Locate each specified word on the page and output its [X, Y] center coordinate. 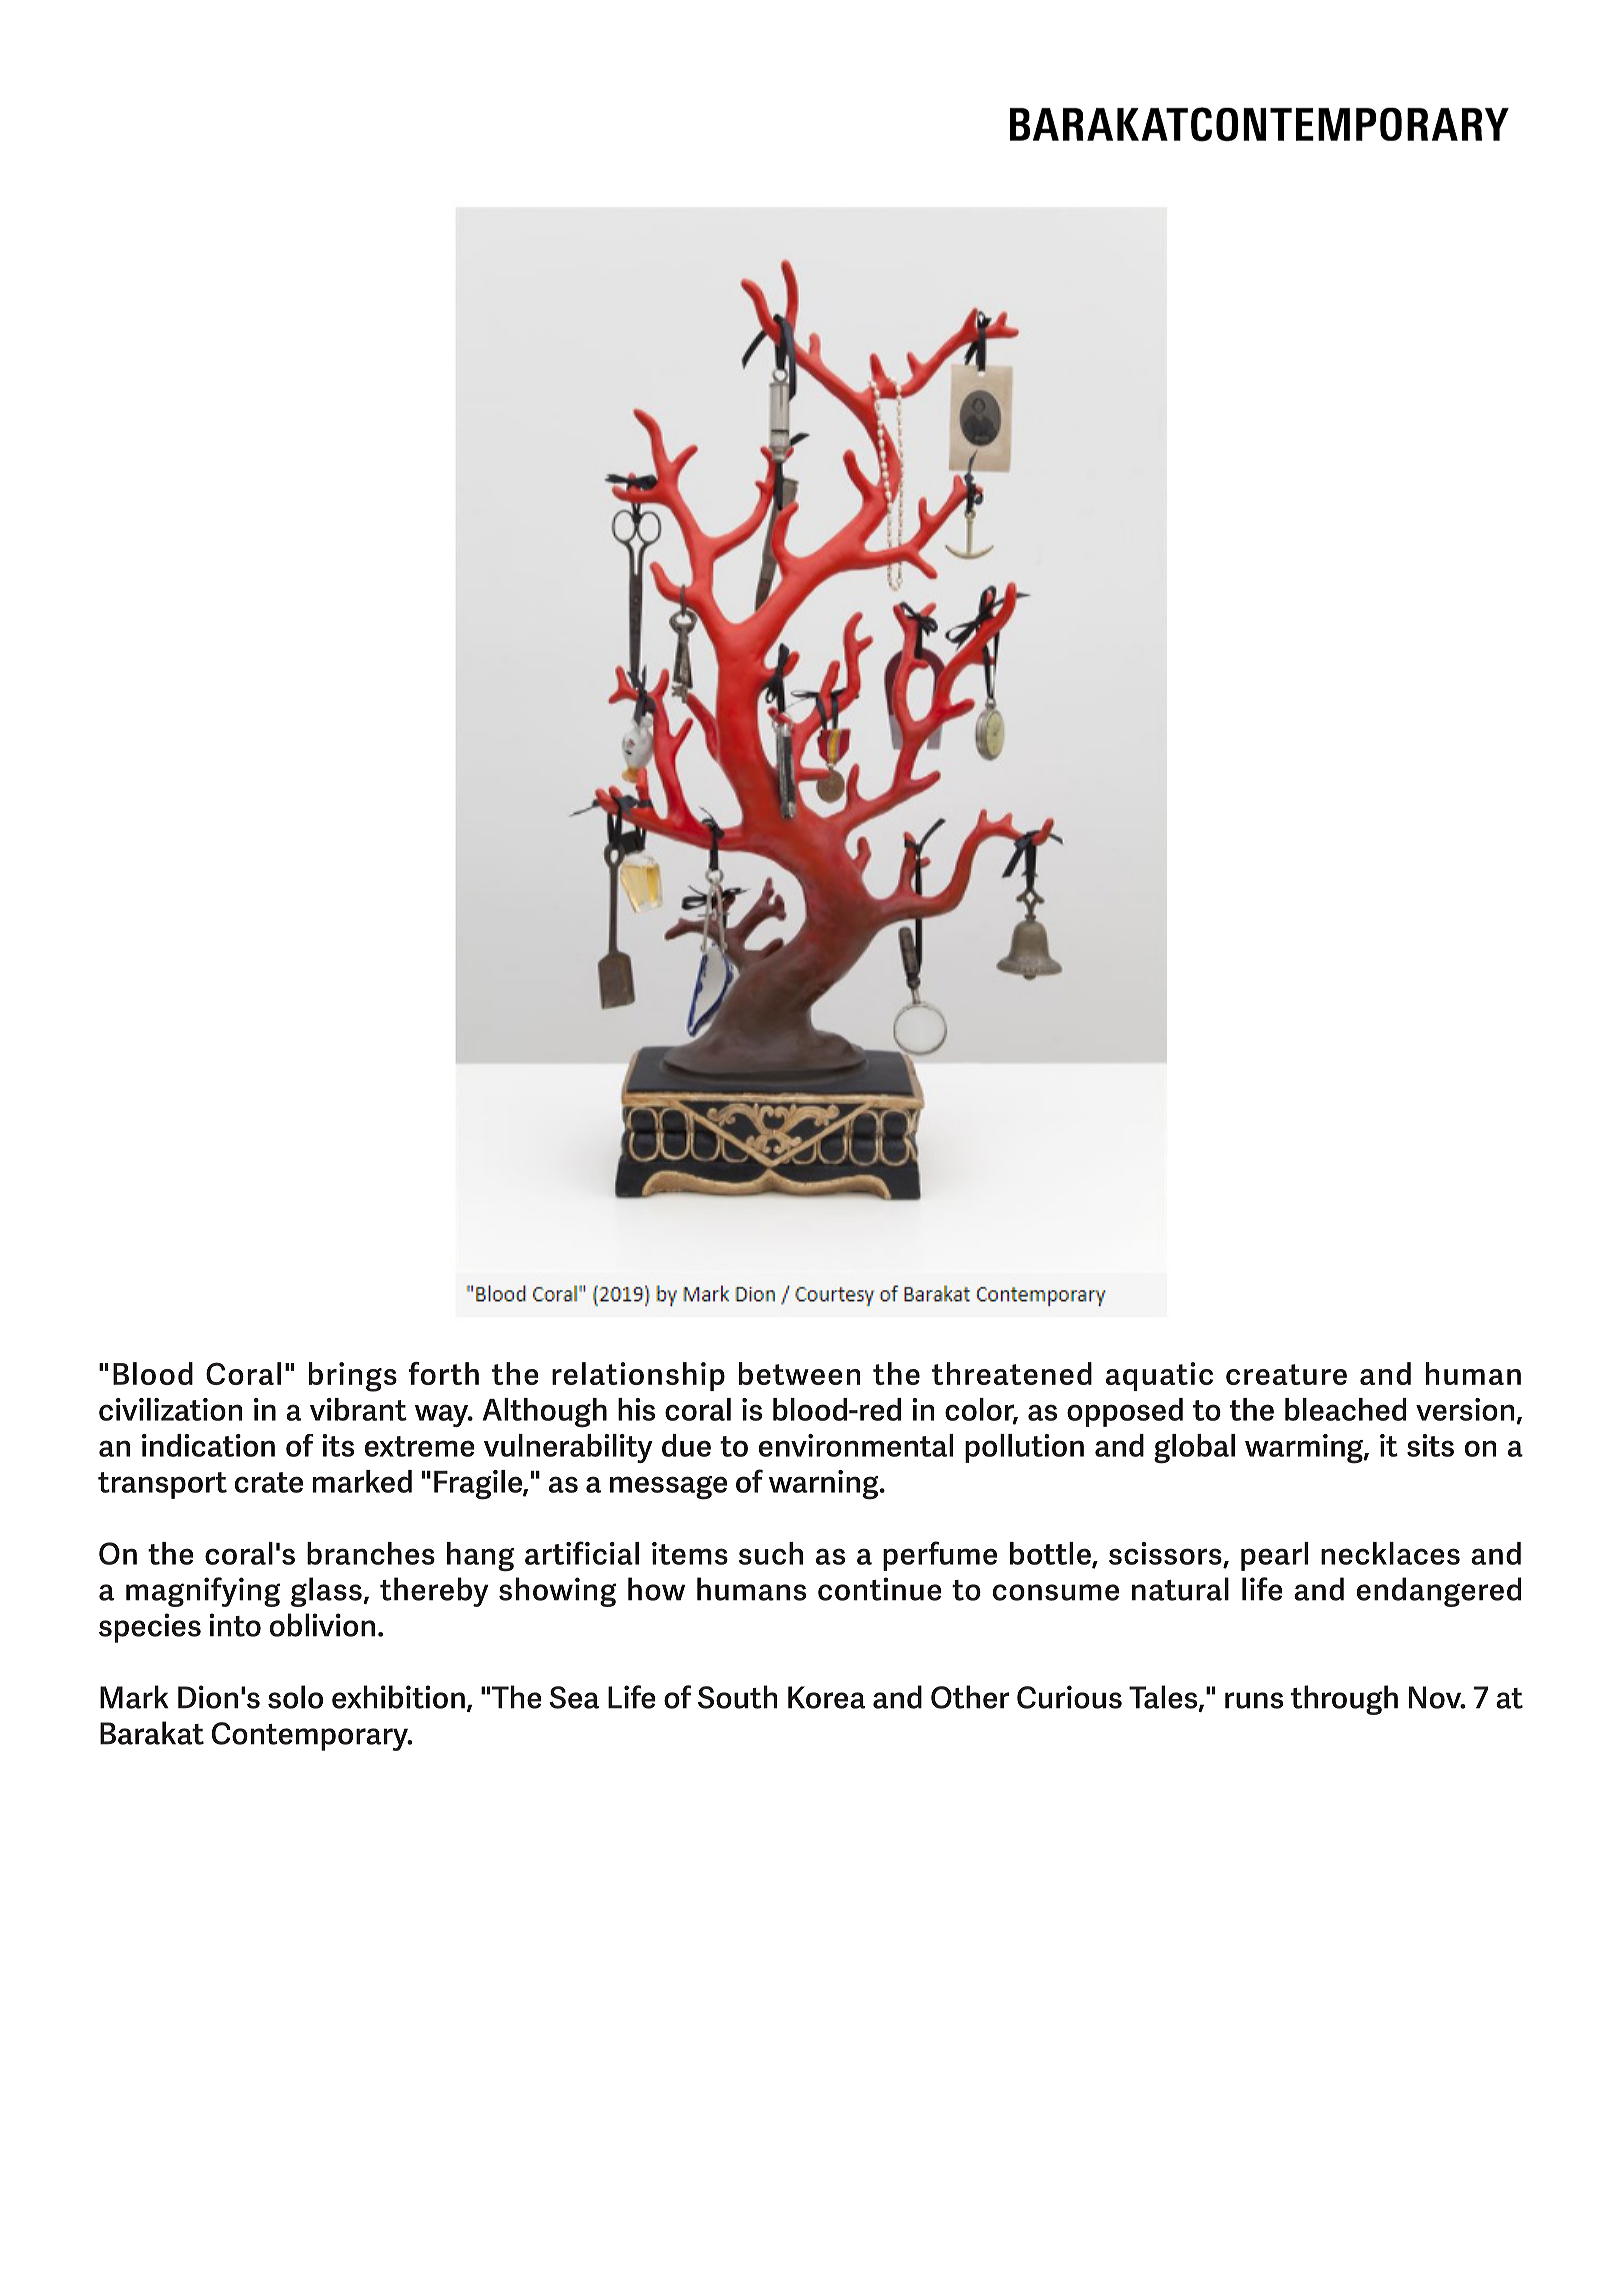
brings [353, 1377]
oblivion [322, 1625]
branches [371, 1553]
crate [269, 1482]
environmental [856, 1445]
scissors [1166, 1554]
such [771, 1553]
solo [295, 1697]
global [1194, 1449]
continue [880, 1589]
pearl [1274, 1556]
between [800, 1373]
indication [208, 1445]
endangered [1439, 1592]
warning [825, 1485]
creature [1286, 1374]
